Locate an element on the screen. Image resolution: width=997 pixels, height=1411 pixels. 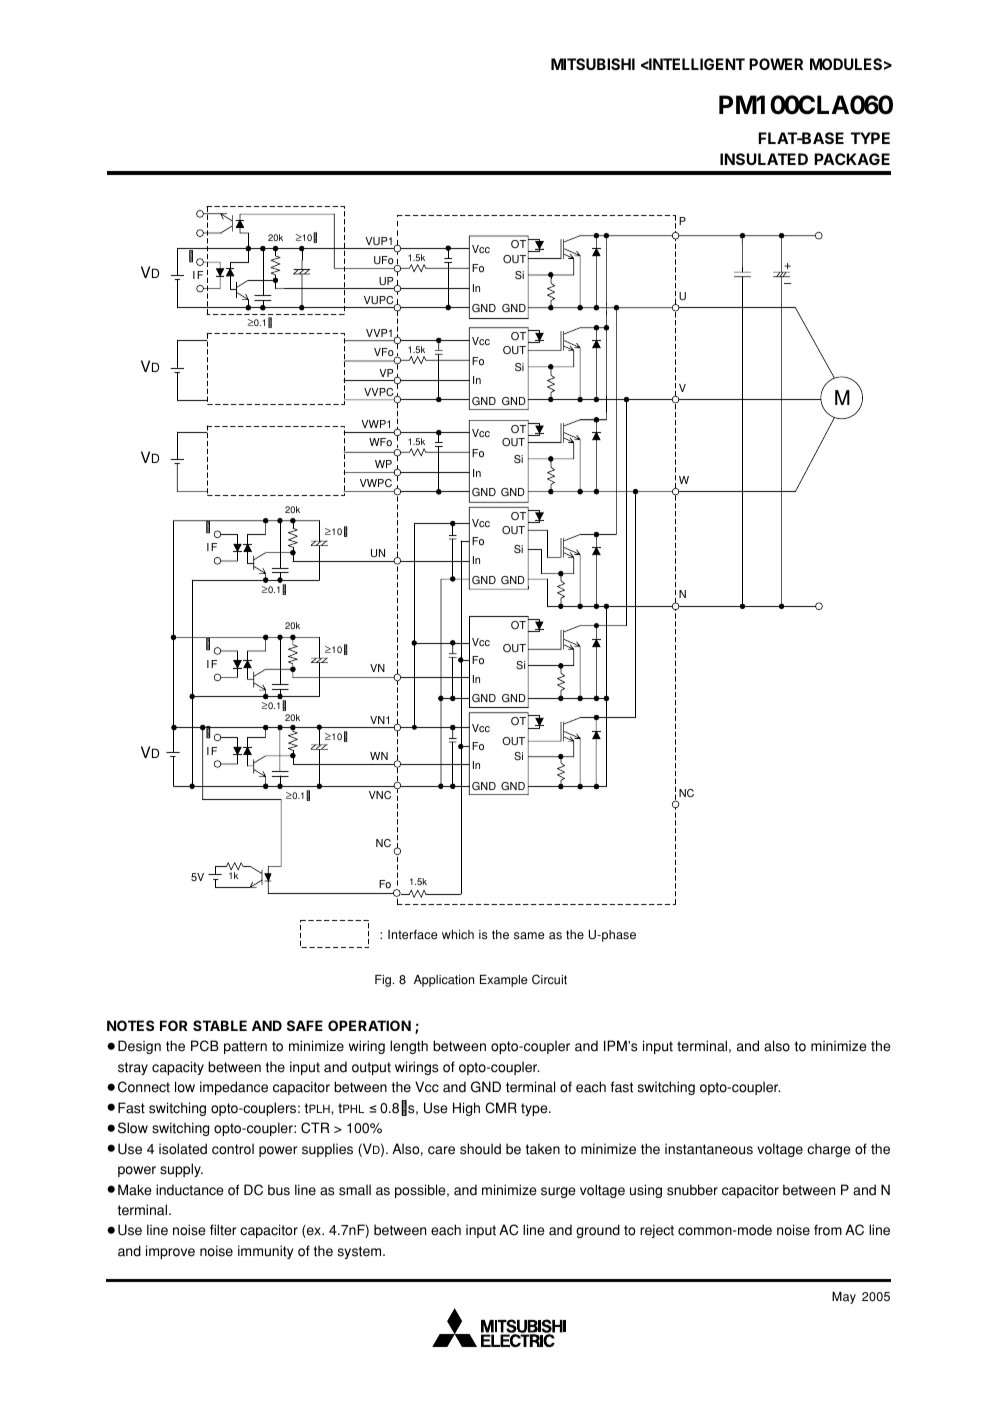
which is located at coordinates (458, 935).
